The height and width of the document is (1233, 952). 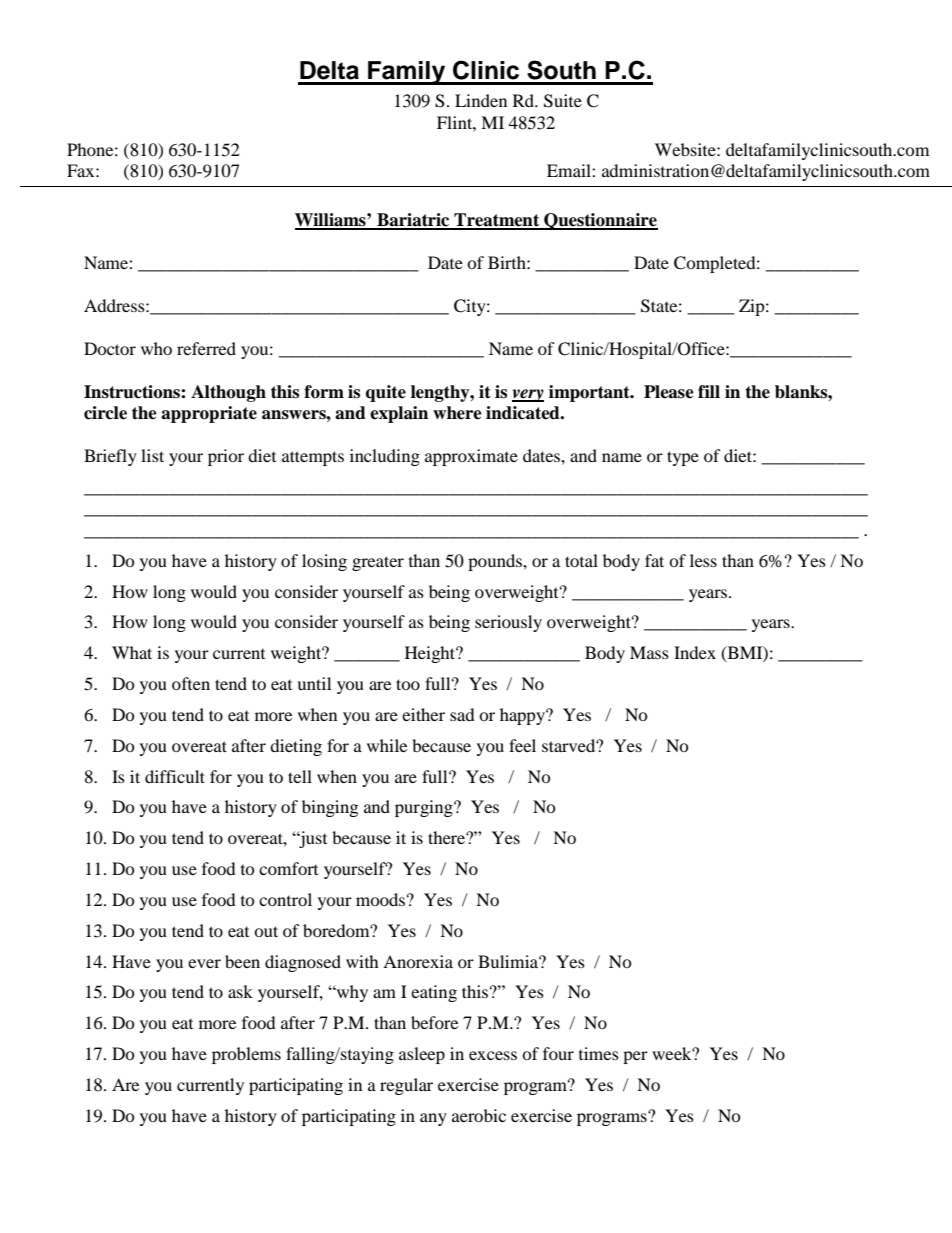 What do you see at coordinates (406, 1086) in the document?
I see `regular` at bounding box center [406, 1086].
